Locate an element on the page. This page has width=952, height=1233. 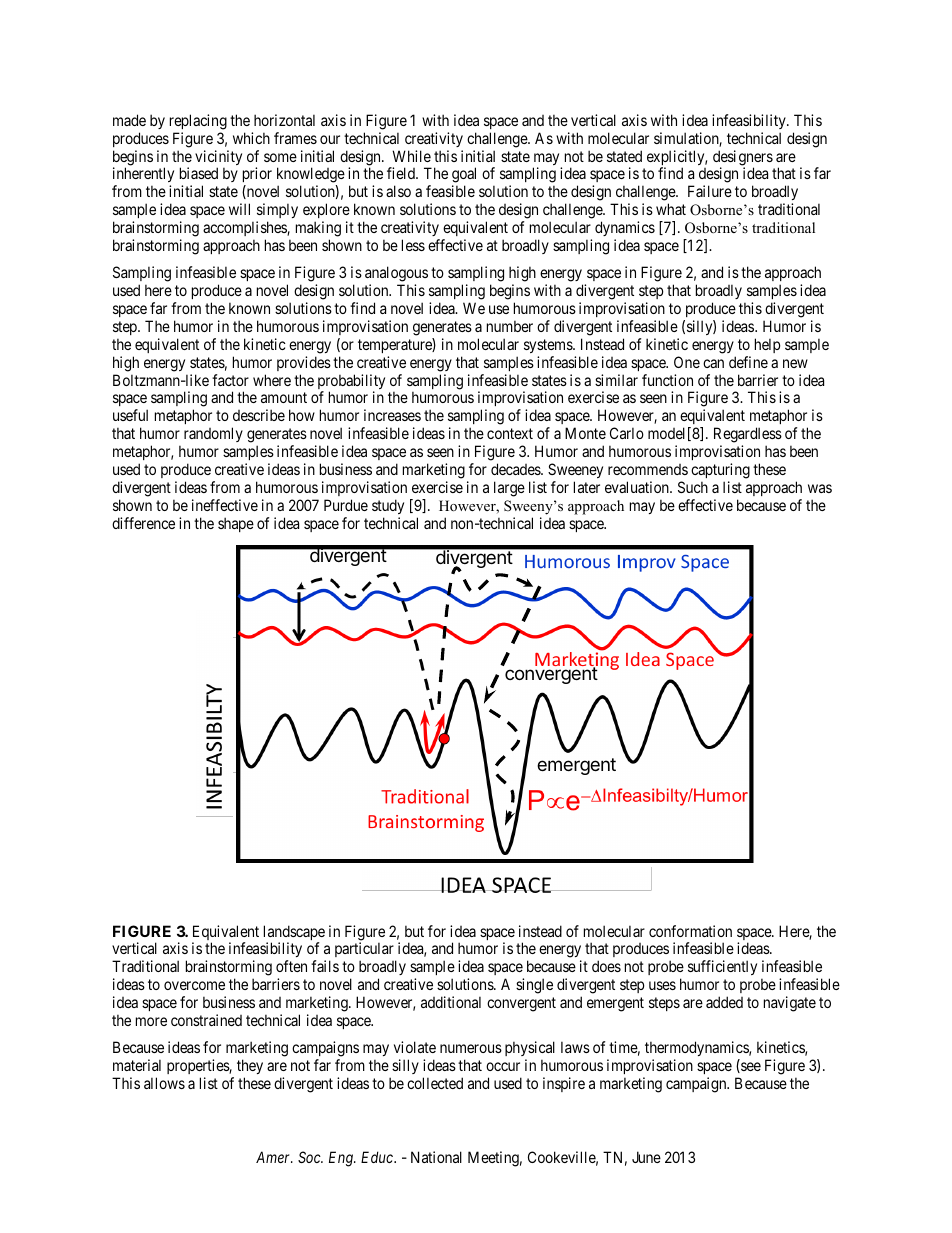
allows is located at coordinates (164, 1083).
